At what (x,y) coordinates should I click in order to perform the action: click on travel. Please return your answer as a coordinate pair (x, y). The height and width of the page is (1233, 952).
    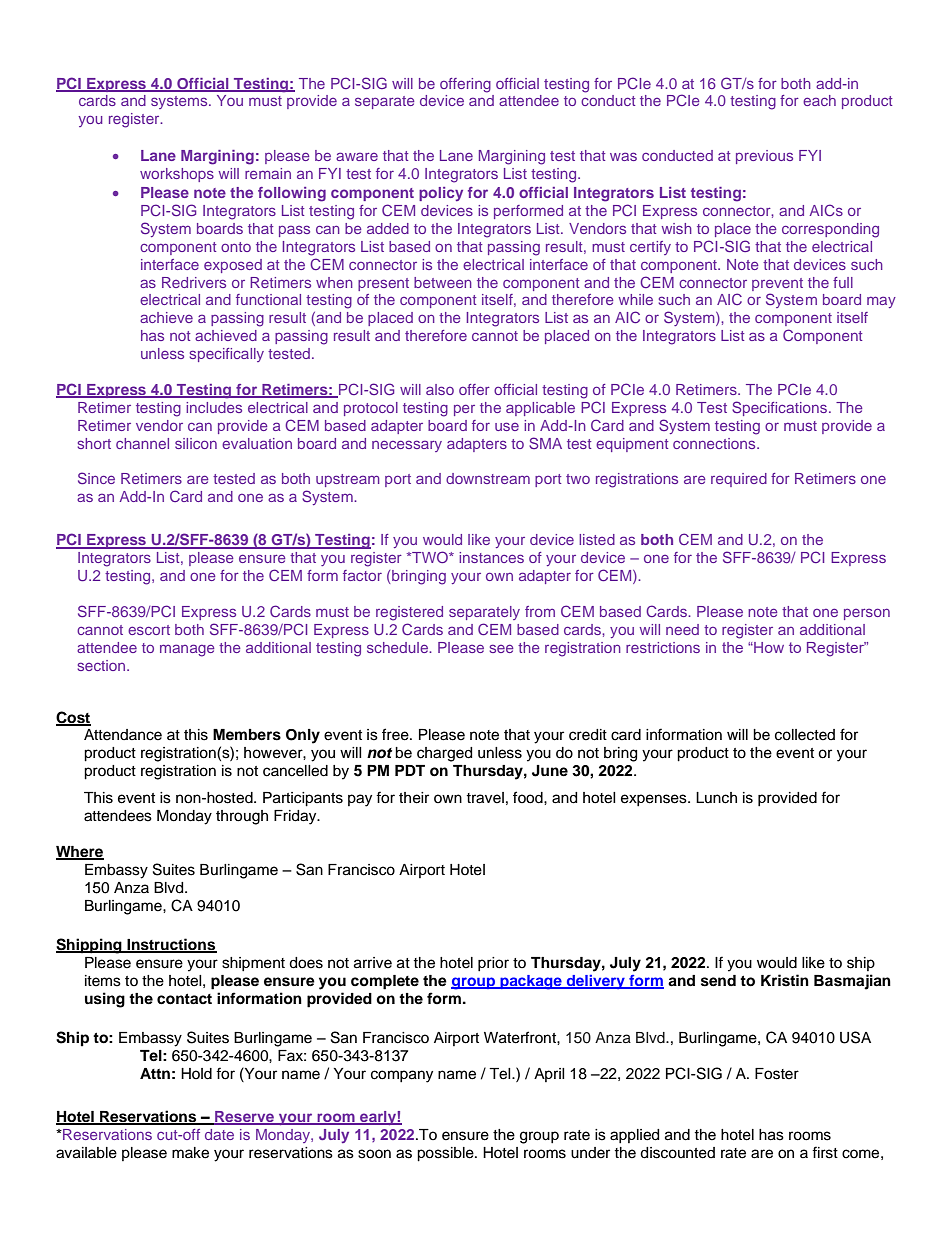
    Looking at the image, I should click on (485, 798).
